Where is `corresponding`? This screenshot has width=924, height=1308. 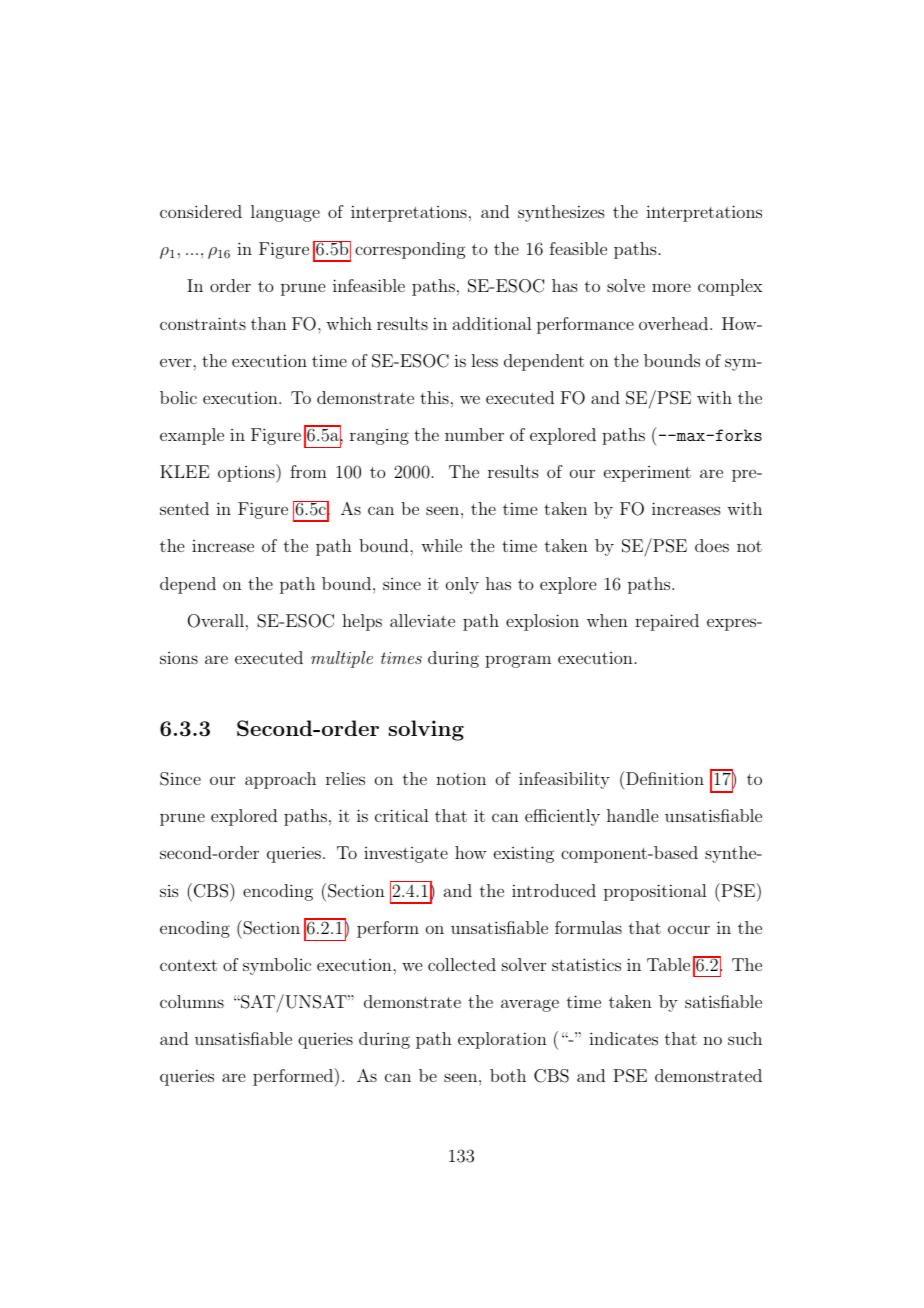 corresponding is located at coordinates (410, 250).
